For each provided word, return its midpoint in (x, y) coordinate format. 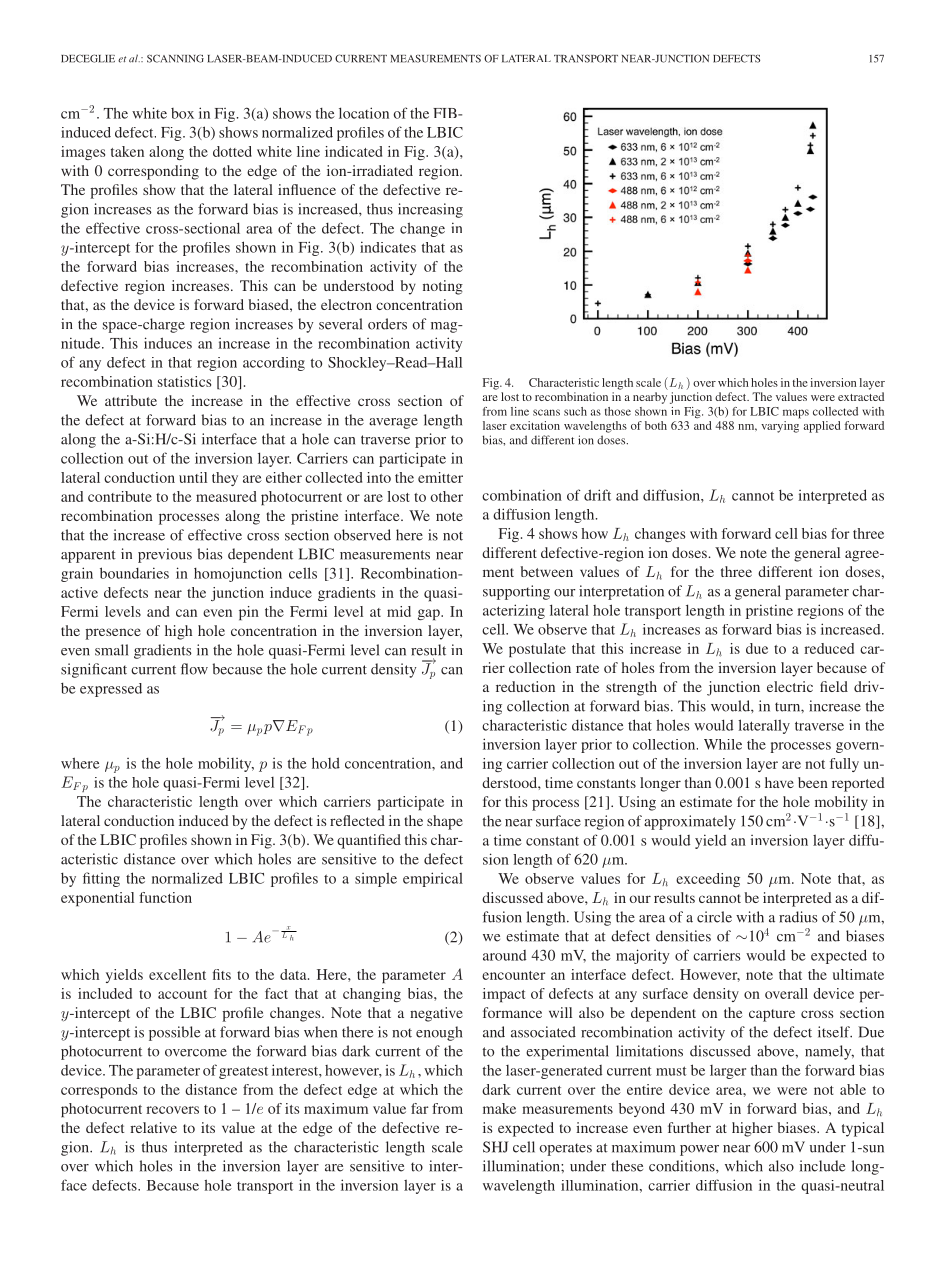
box (182, 113)
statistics (184, 381)
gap (430, 614)
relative (153, 1127)
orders (387, 324)
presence (113, 634)
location (364, 113)
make (499, 1108)
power (699, 1150)
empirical (433, 879)
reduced (829, 648)
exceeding (708, 880)
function (165, 897)
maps (796, 414)
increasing (430, 210)
